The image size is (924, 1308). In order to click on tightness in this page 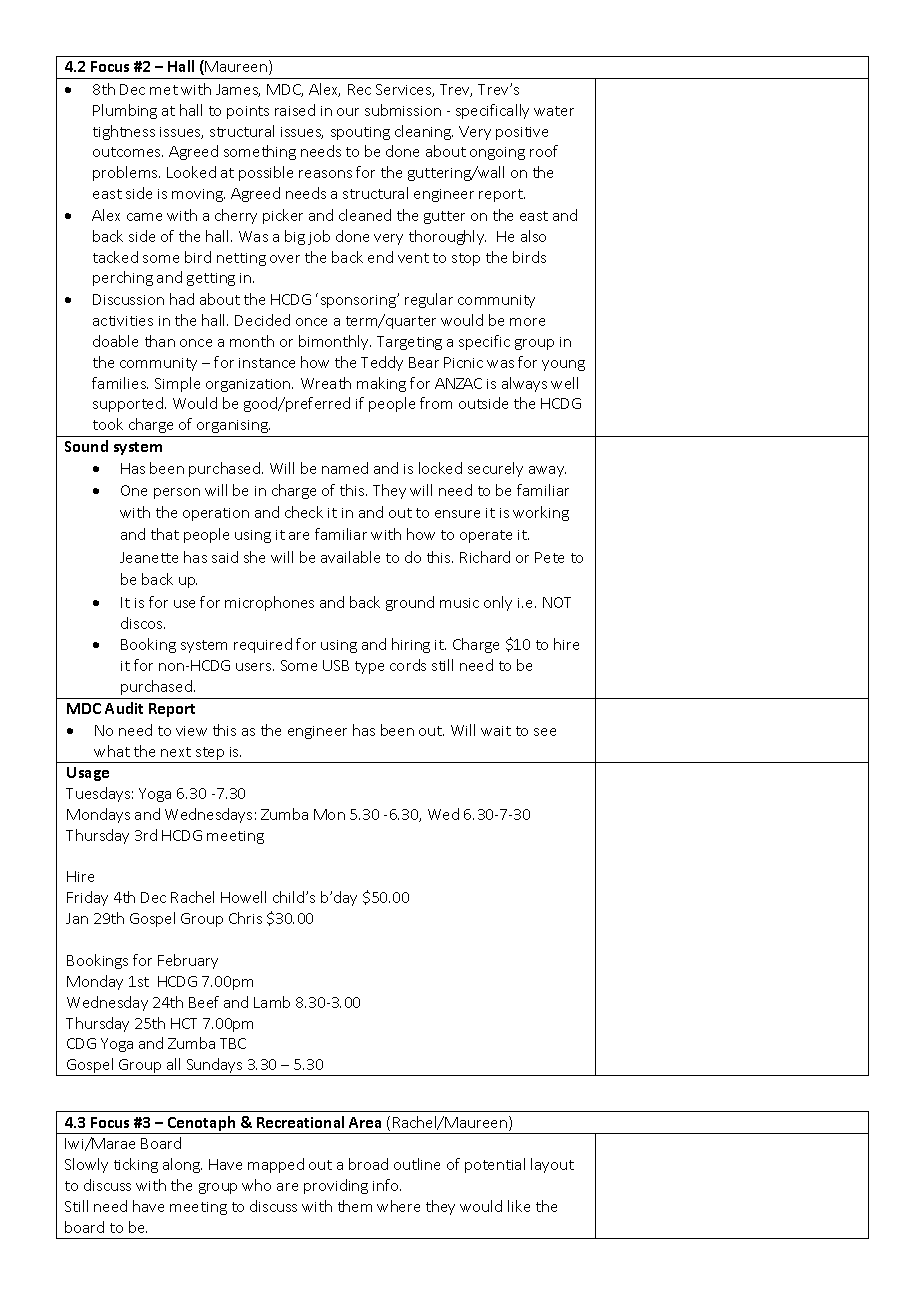, I will do `click(124, 132)`.
